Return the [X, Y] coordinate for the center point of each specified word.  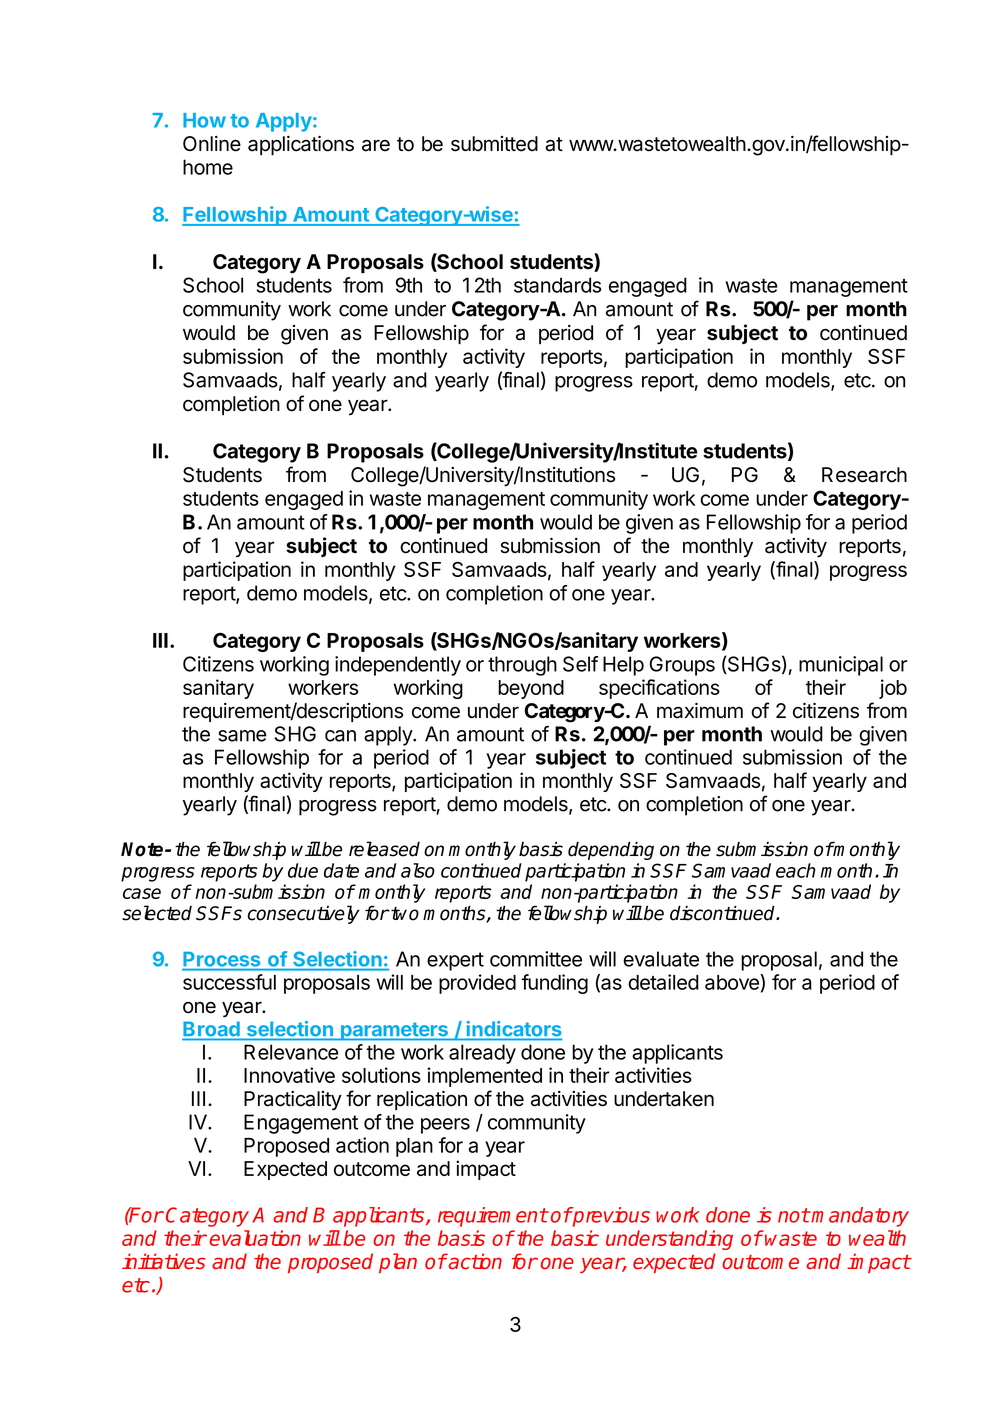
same [242, 736]
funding [554, 984]
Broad [212, 1029]
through [522, 666]
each [796, 870]
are [376, 145]
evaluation [255, 1238]
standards [557, 285]
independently [398, 666]
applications [301, 145]
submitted [494, 144]
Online [212, 144]
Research [864, 475]
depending [611, 850]
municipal [841, 666]
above [733, 982]
